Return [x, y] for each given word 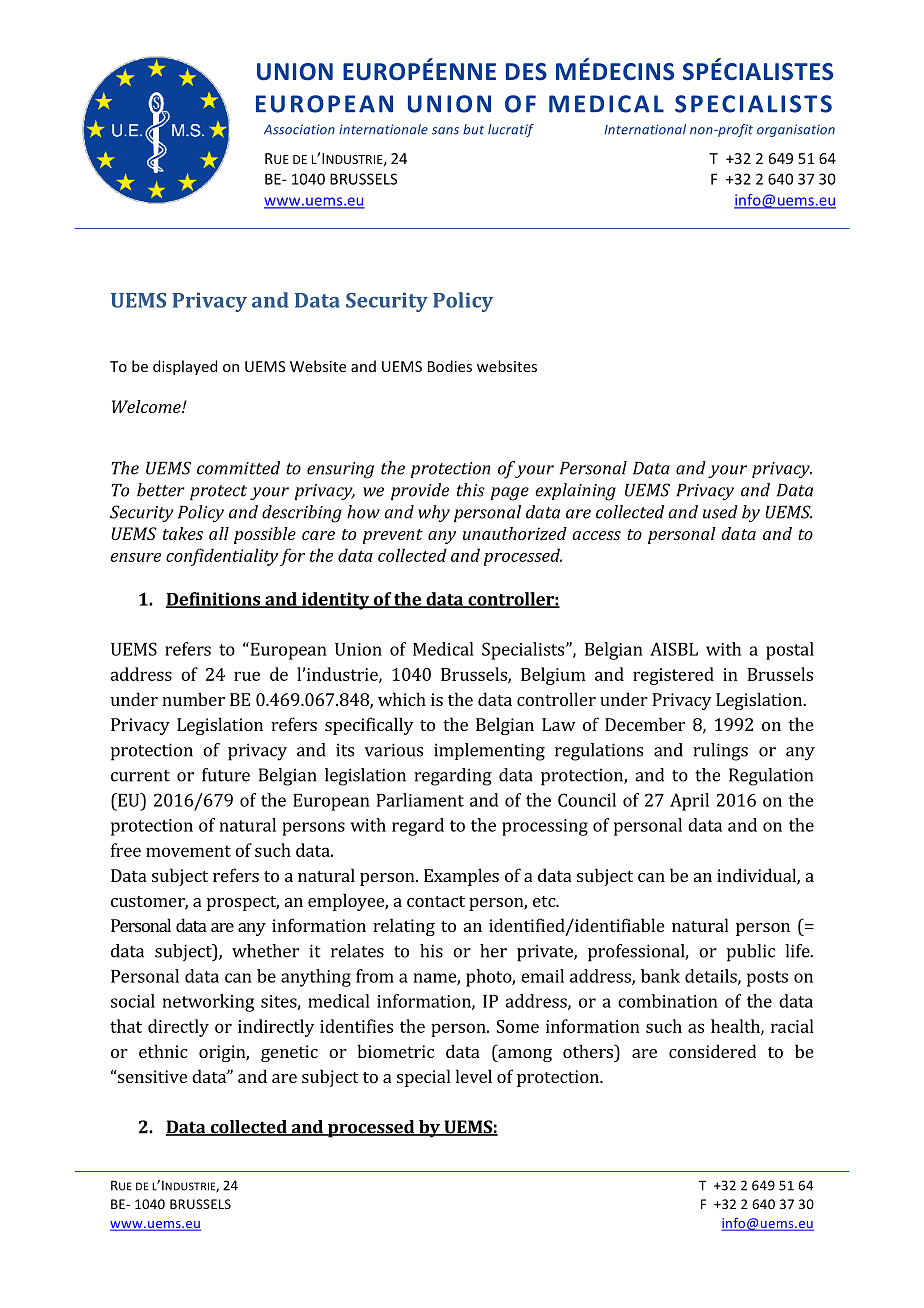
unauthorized [515, 533]
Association [299, 129]
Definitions [214, 600]
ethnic [163, 1051]
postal [790, 651]
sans [445, 131]
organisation [796, 130]
